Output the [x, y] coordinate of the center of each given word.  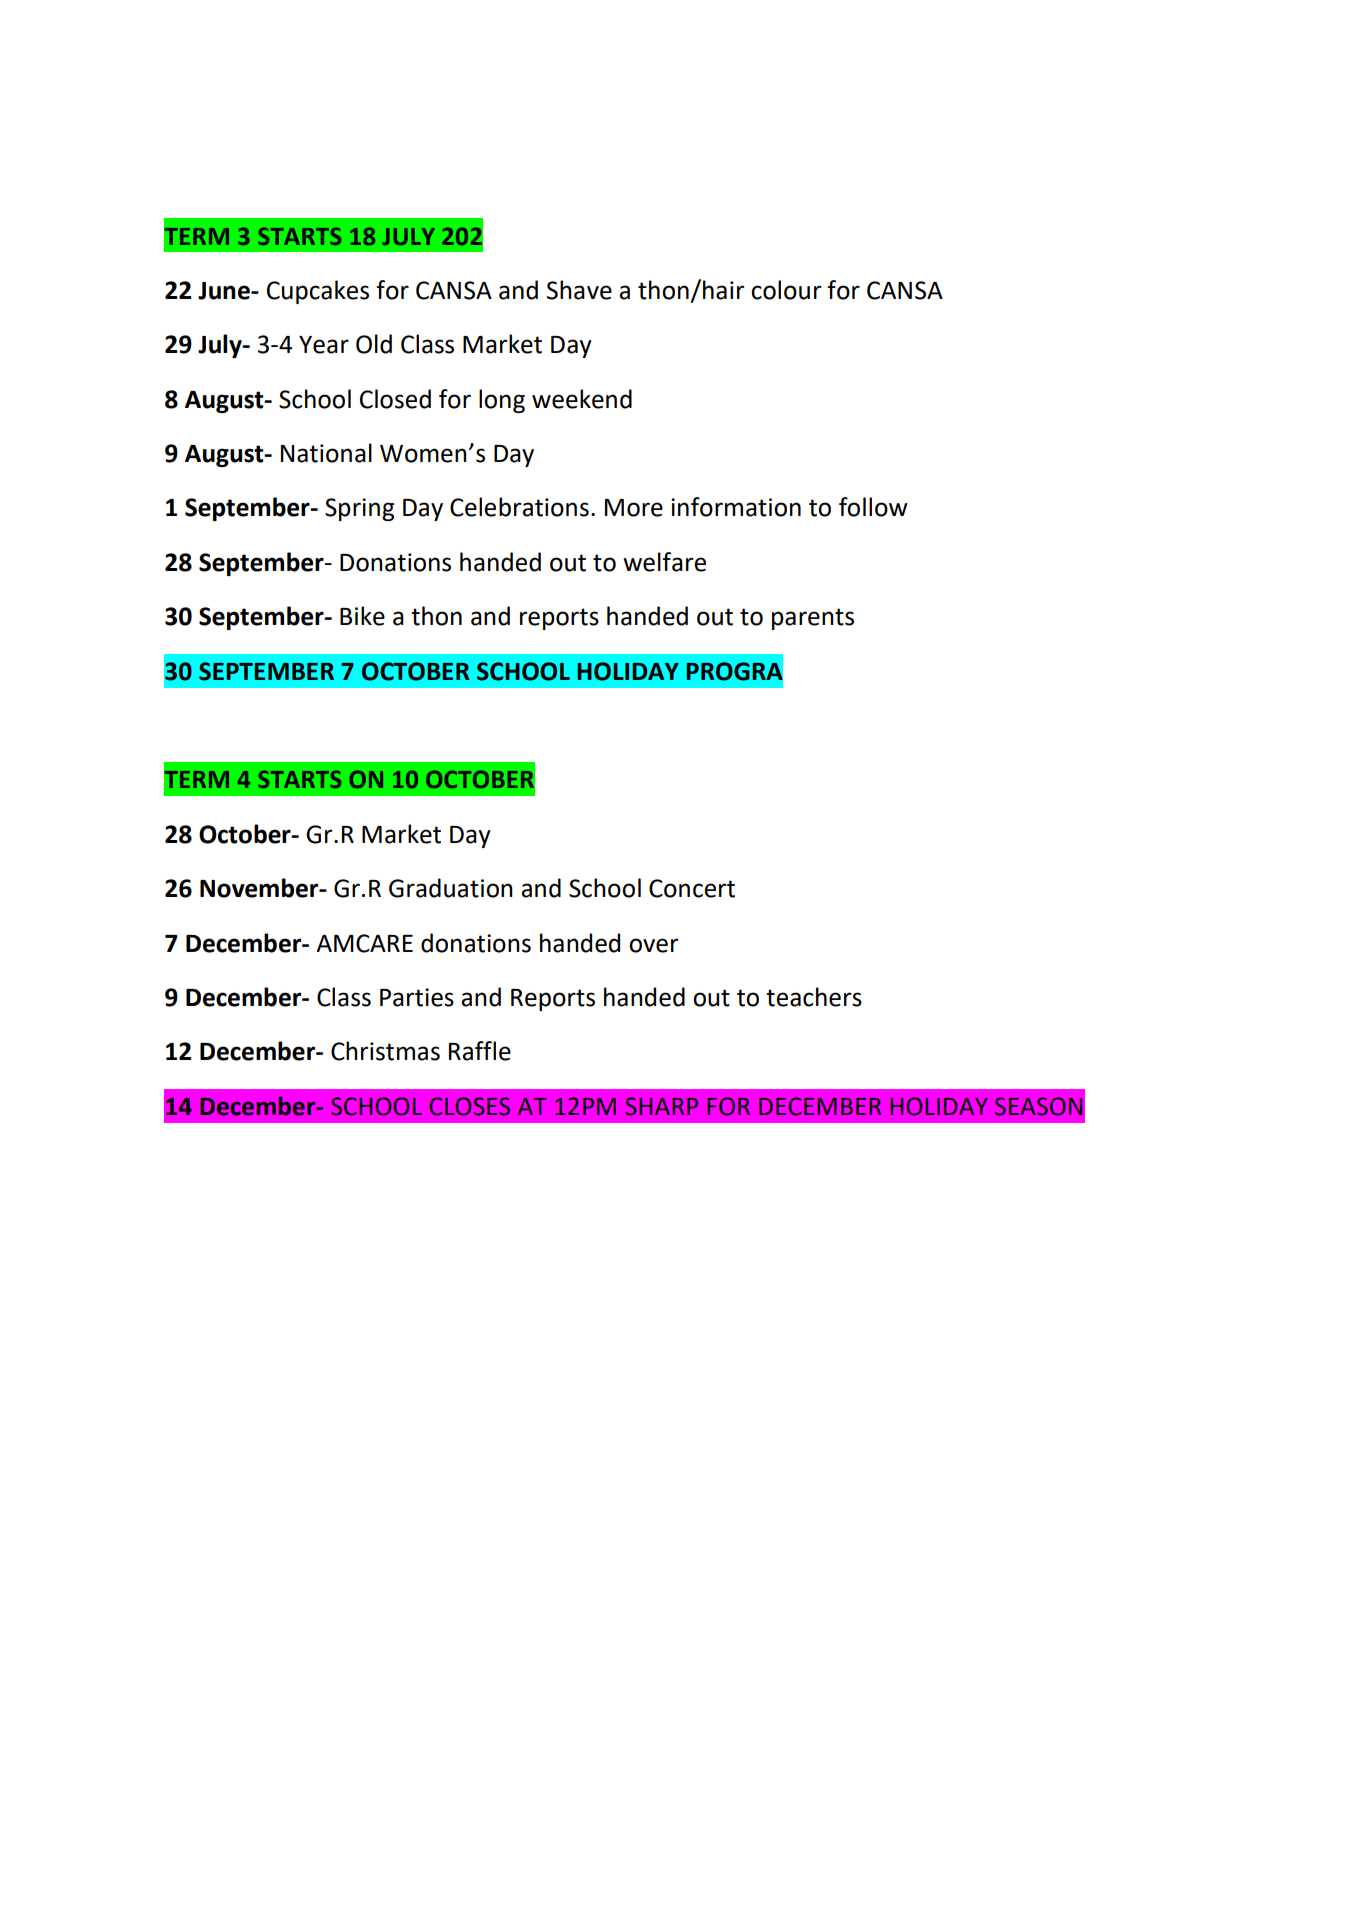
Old [374, 344]
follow [873, 507]
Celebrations [519, 507]
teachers [814, 997]
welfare [664, 562]
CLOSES [469, 1106]
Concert [692, 888]
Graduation [451, 888]
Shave [579, 290]
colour [786, 290]
